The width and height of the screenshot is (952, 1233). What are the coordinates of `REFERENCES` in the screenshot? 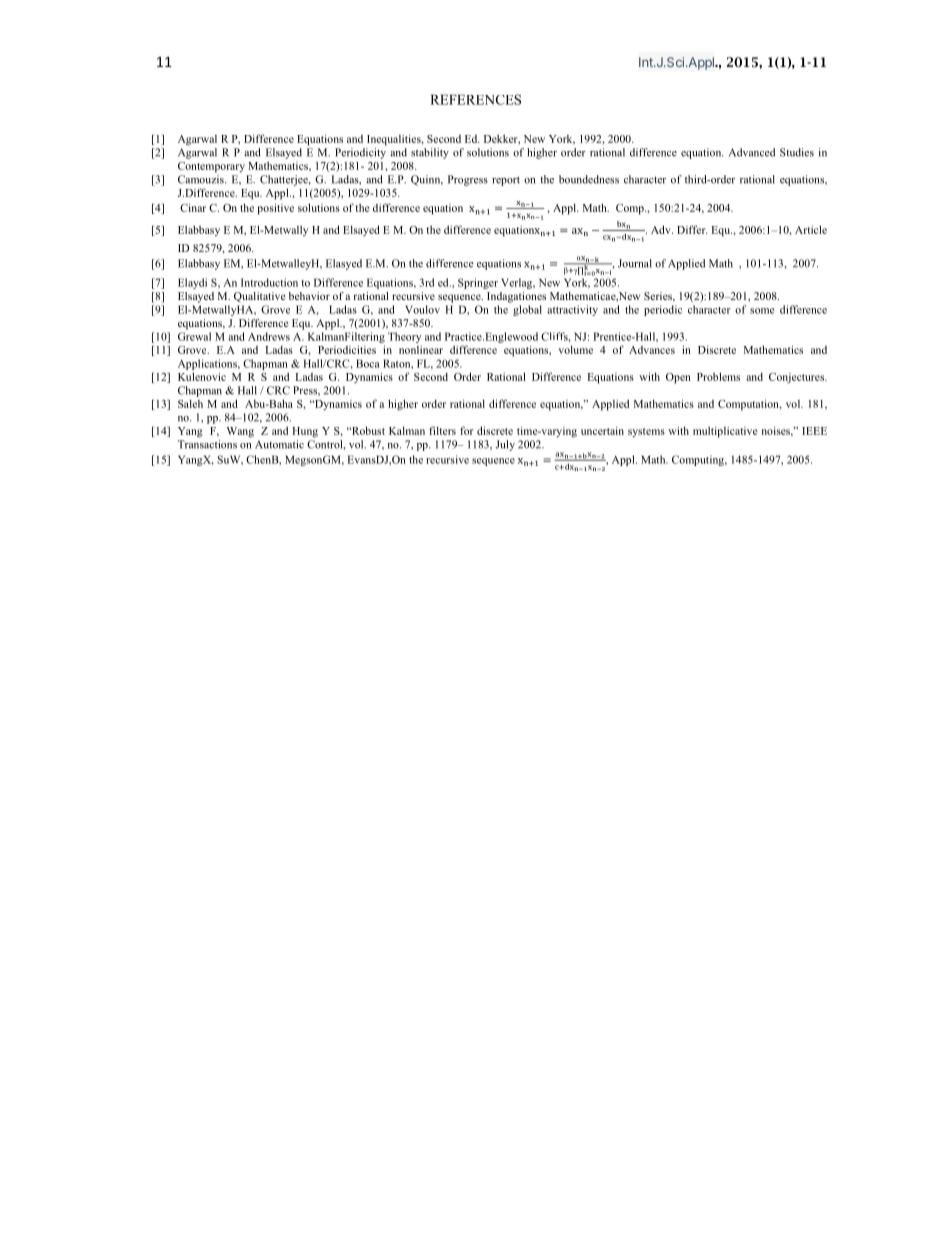 It's located at (475, 99).
